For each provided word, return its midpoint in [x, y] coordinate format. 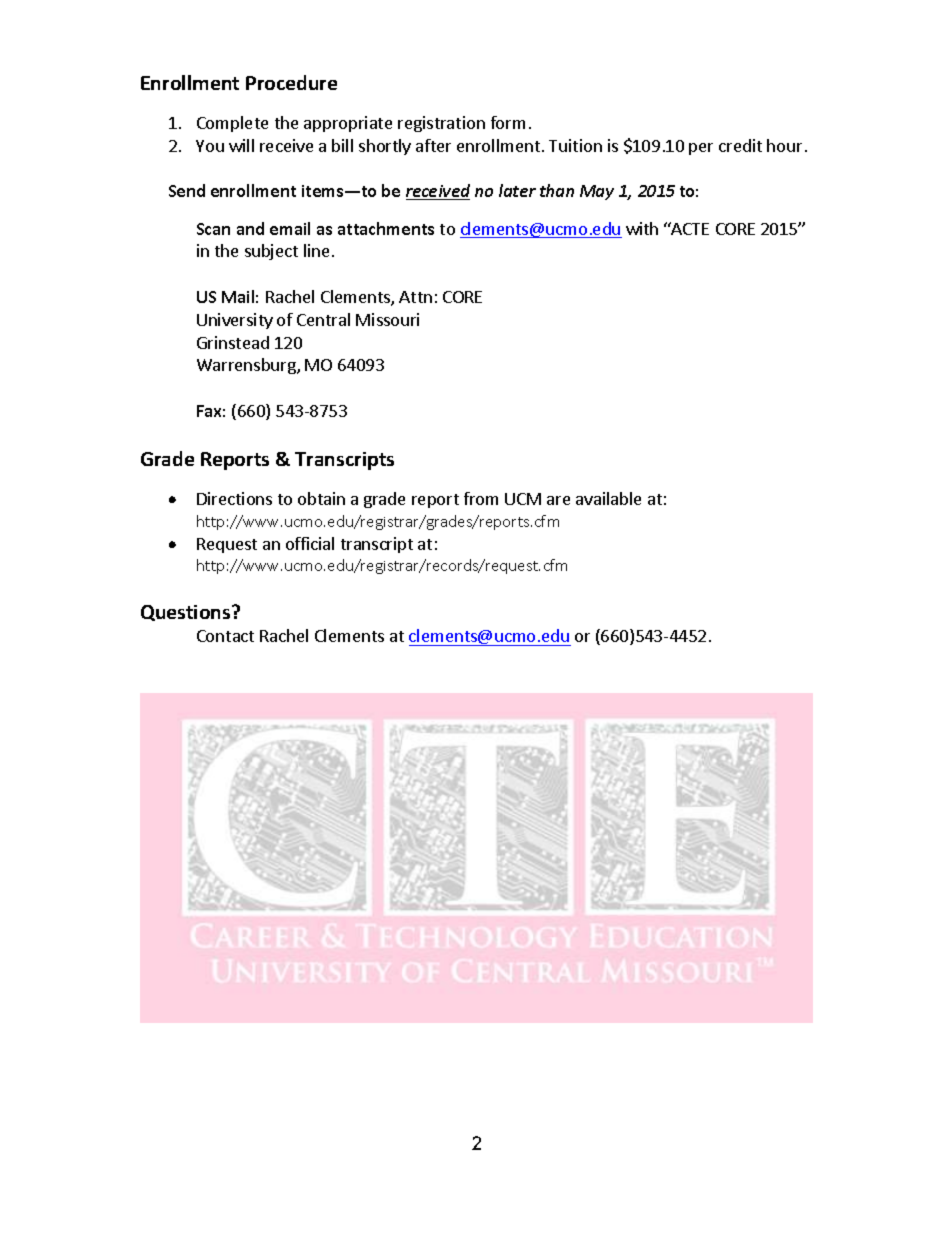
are [558, 500]
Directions [234, 498]
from [481, 498]
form [508, 122]
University [235, 321]
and [250, 228]
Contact [225, 636]
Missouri [387, 319]
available [608, 498]
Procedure [291, 82]
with [642, 228]
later [517, 190]
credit [740, 145]
